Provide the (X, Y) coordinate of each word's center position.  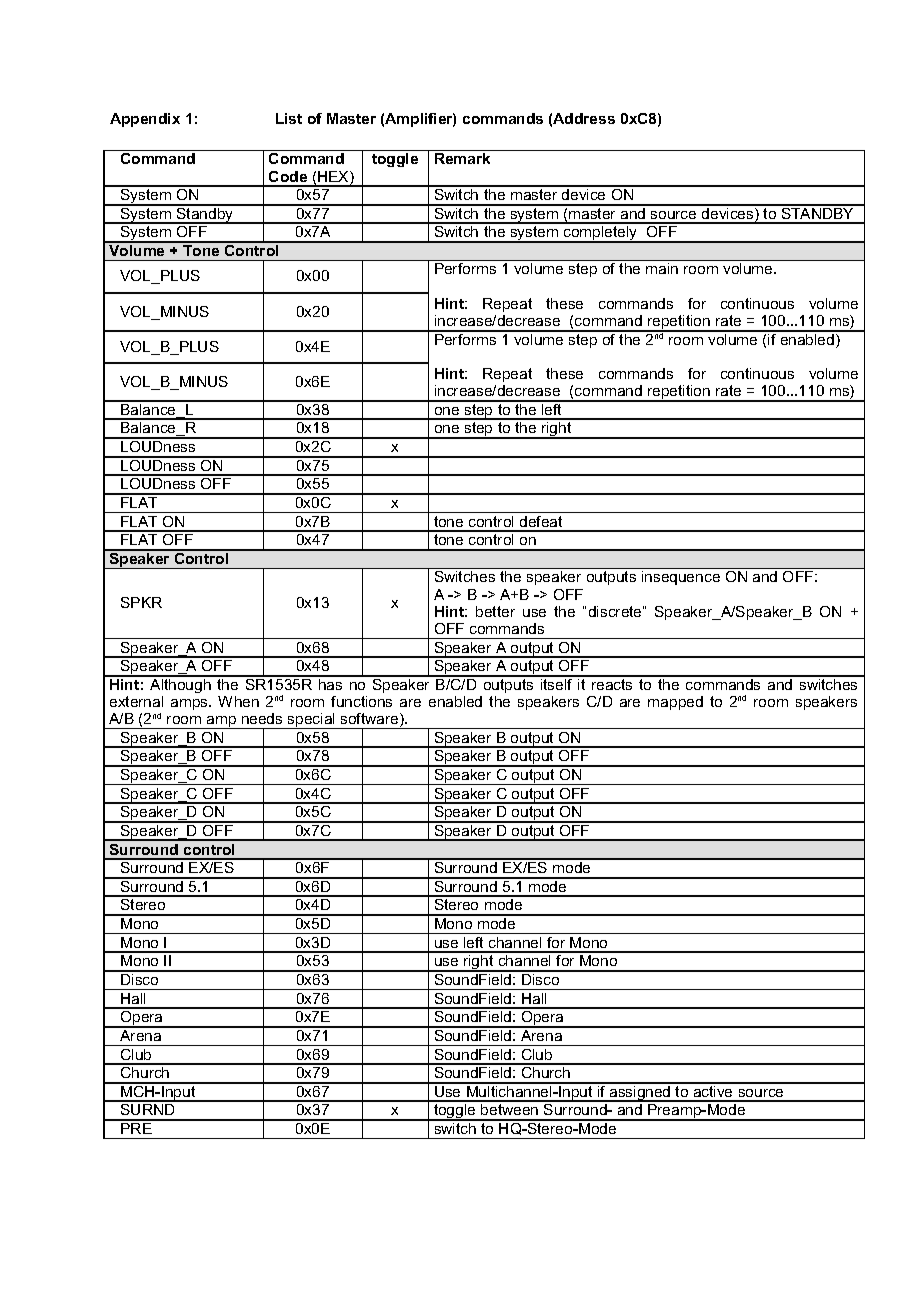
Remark (462, 158)
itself (557, 683)
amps (190, 704)
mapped (675, 703)
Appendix (145, 120)
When (238, 701)
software (371, 720)
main (662, 268)
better (495, 611)
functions (361, 701)
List (289, 118)
